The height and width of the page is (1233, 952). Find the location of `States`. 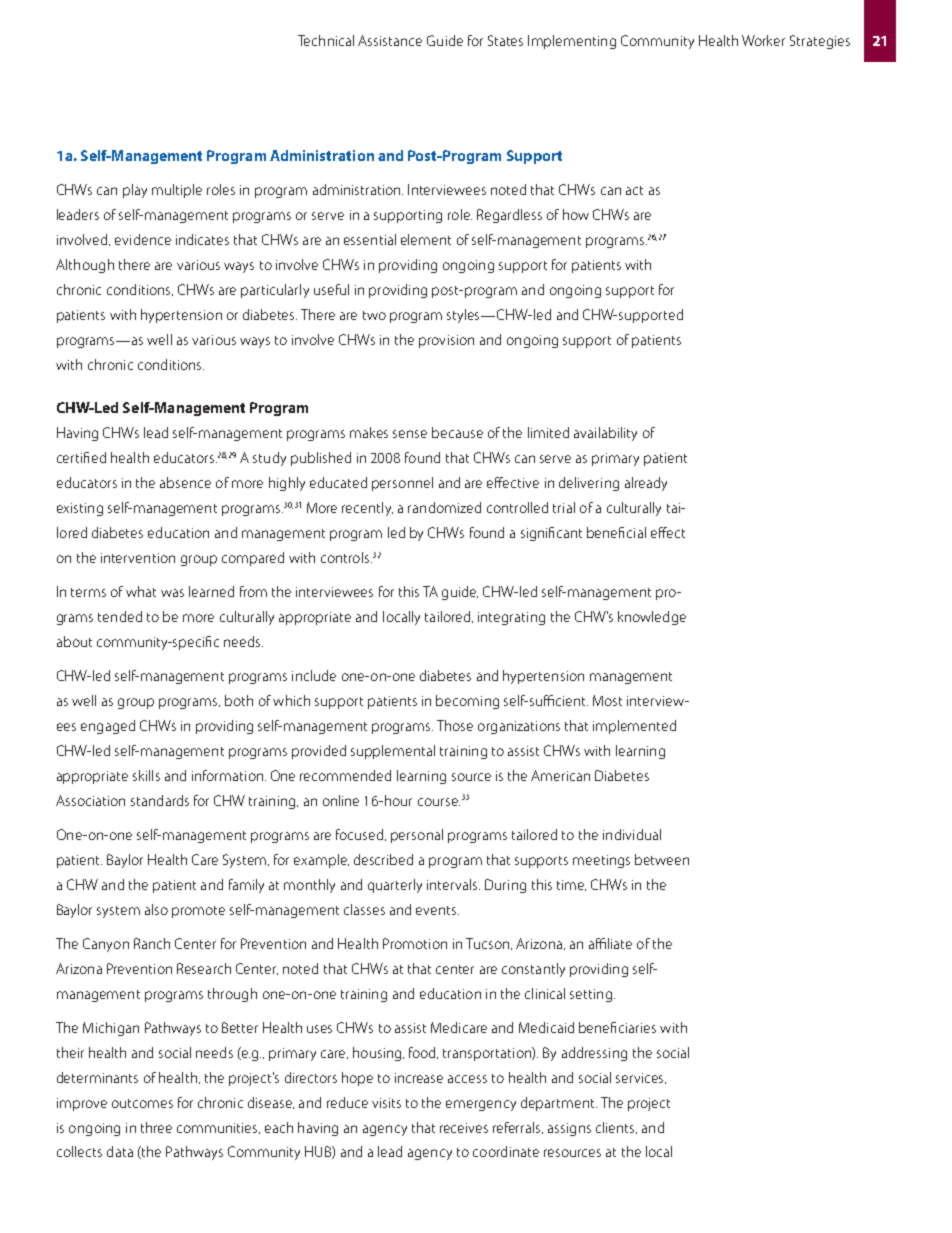

States is located at coordinates (505, 40).
